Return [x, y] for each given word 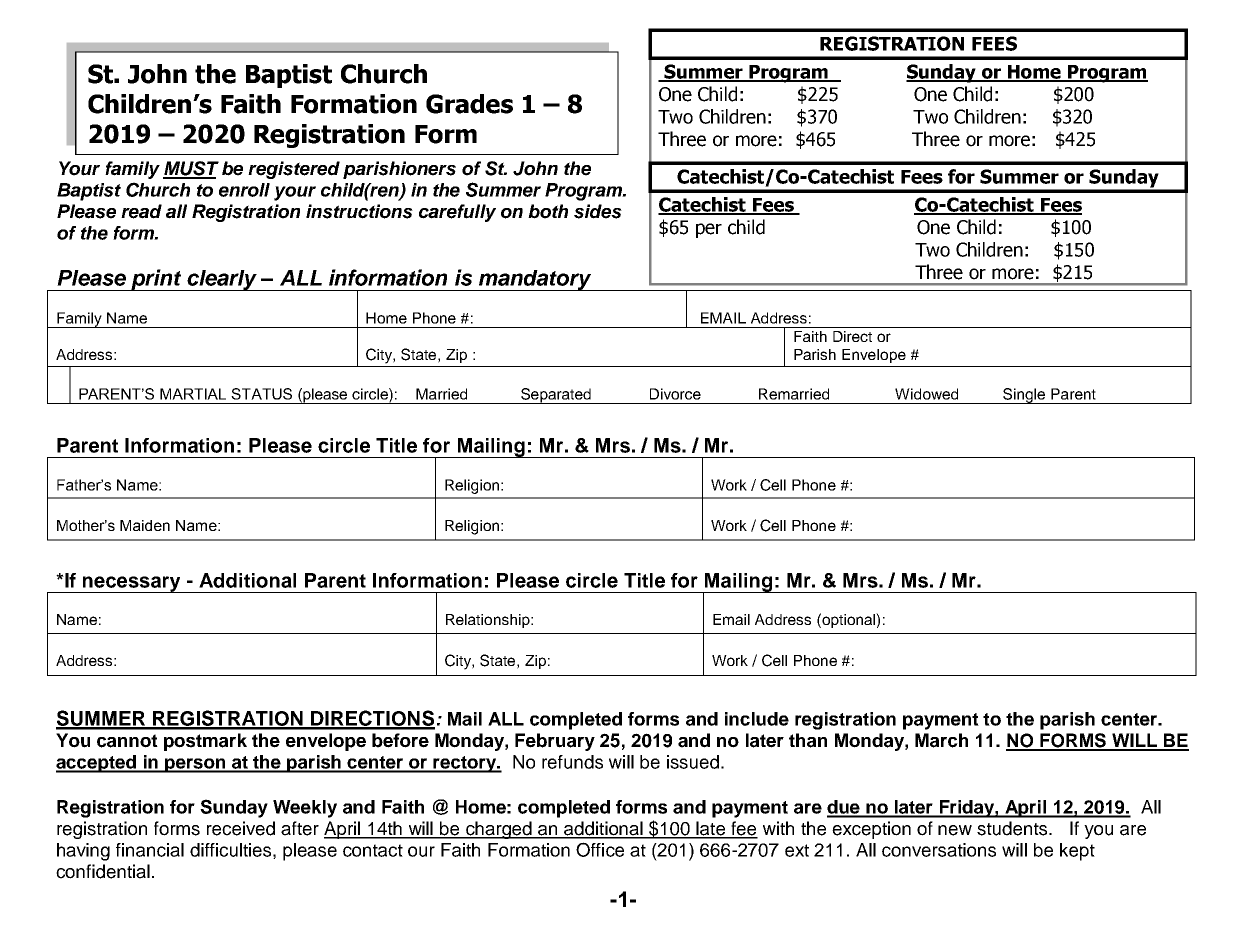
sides [598, 211]
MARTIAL [193, 394]
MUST [191, 169]
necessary [132, 584]
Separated [556, 396]
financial [150, 850]
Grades [469, 104]
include [757, 719]
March [941, 740]
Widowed [926, 394]
